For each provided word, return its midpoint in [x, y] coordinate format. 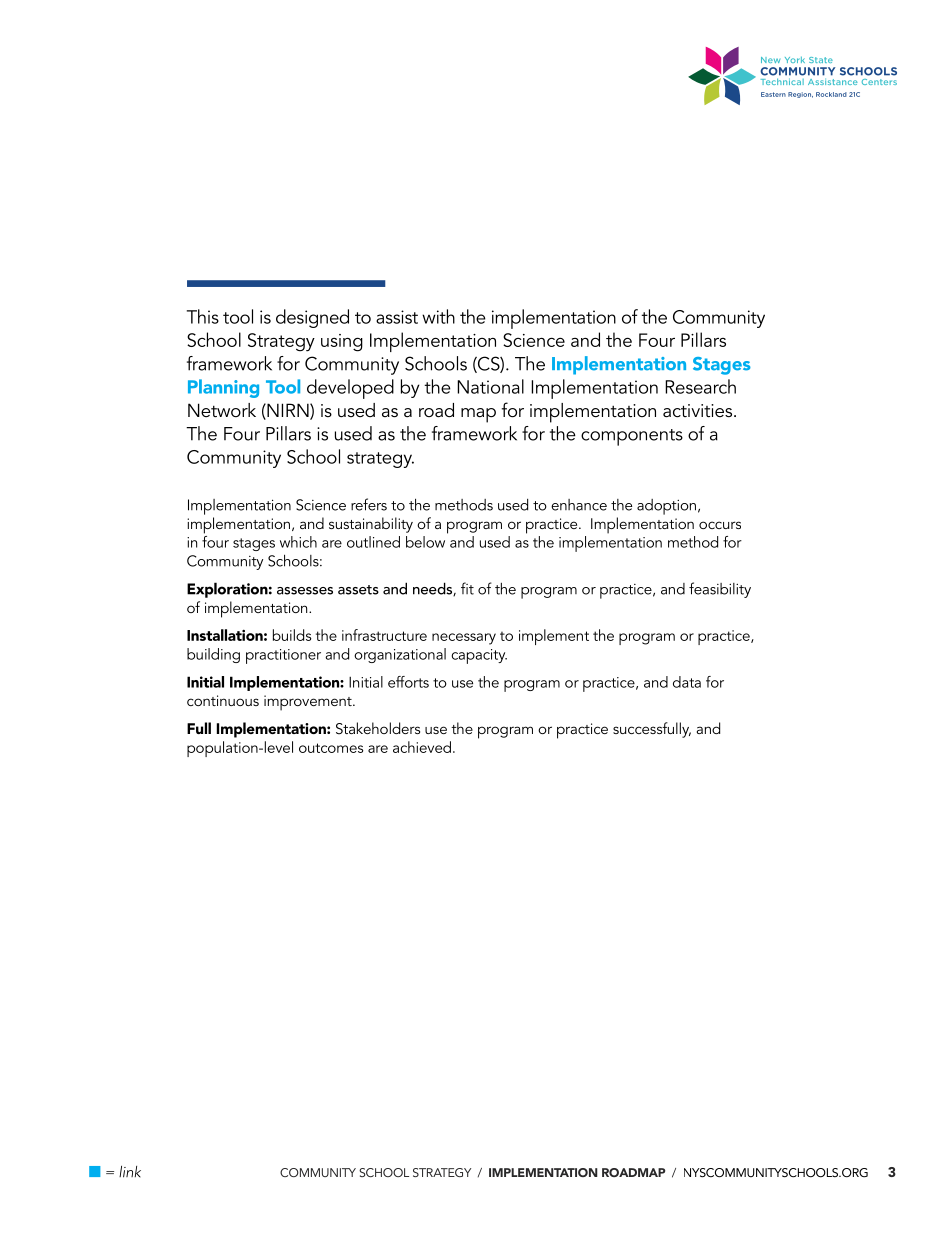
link [130, 1172]
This [203, 316]
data [687, 682]
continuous [223, 700]
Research [700, 386]
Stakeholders [378, 728]
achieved [422, 747]
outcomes [331, 748]
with [438, 316]
